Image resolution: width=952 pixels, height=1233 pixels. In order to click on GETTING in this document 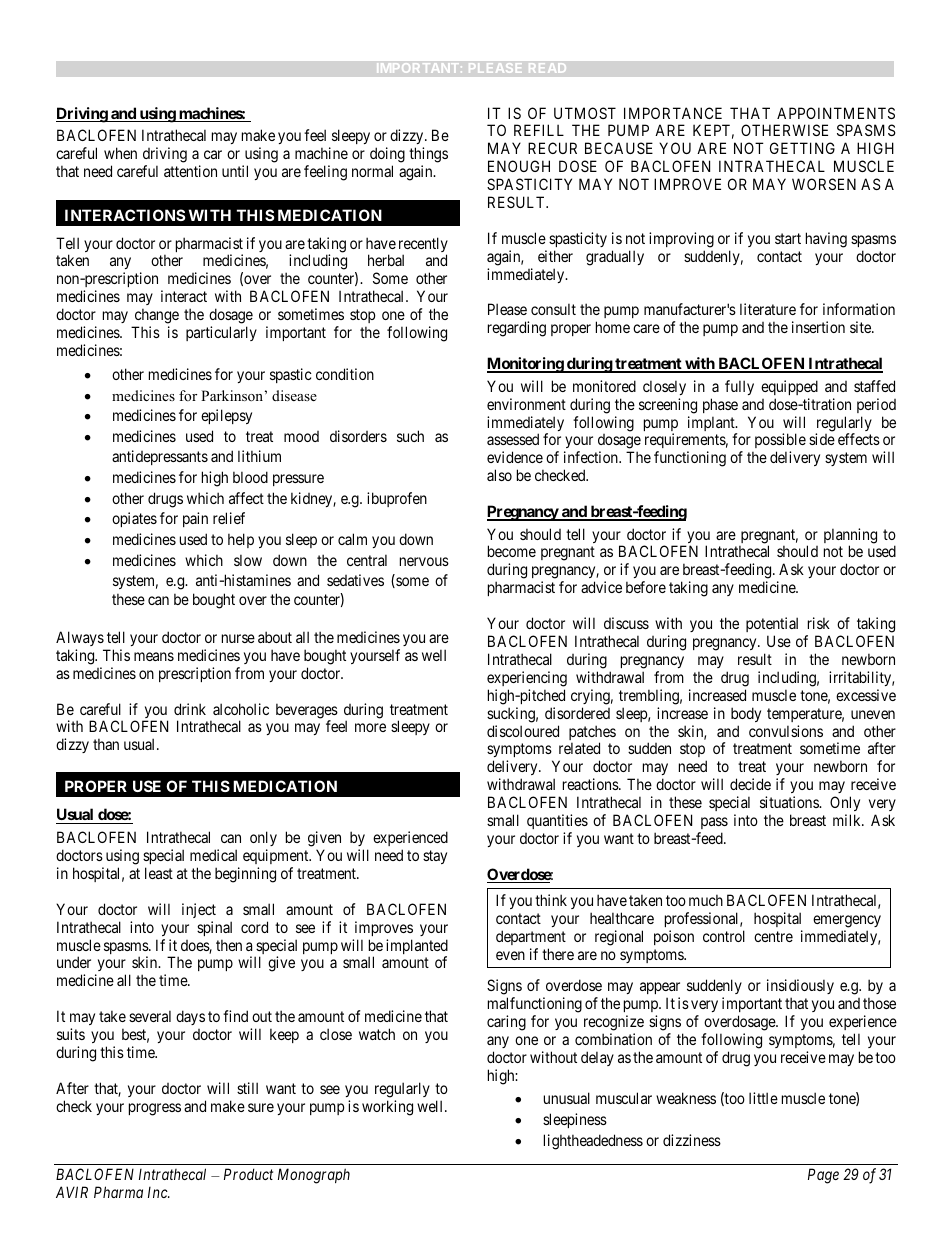, I will do `click(802, 148)`.
